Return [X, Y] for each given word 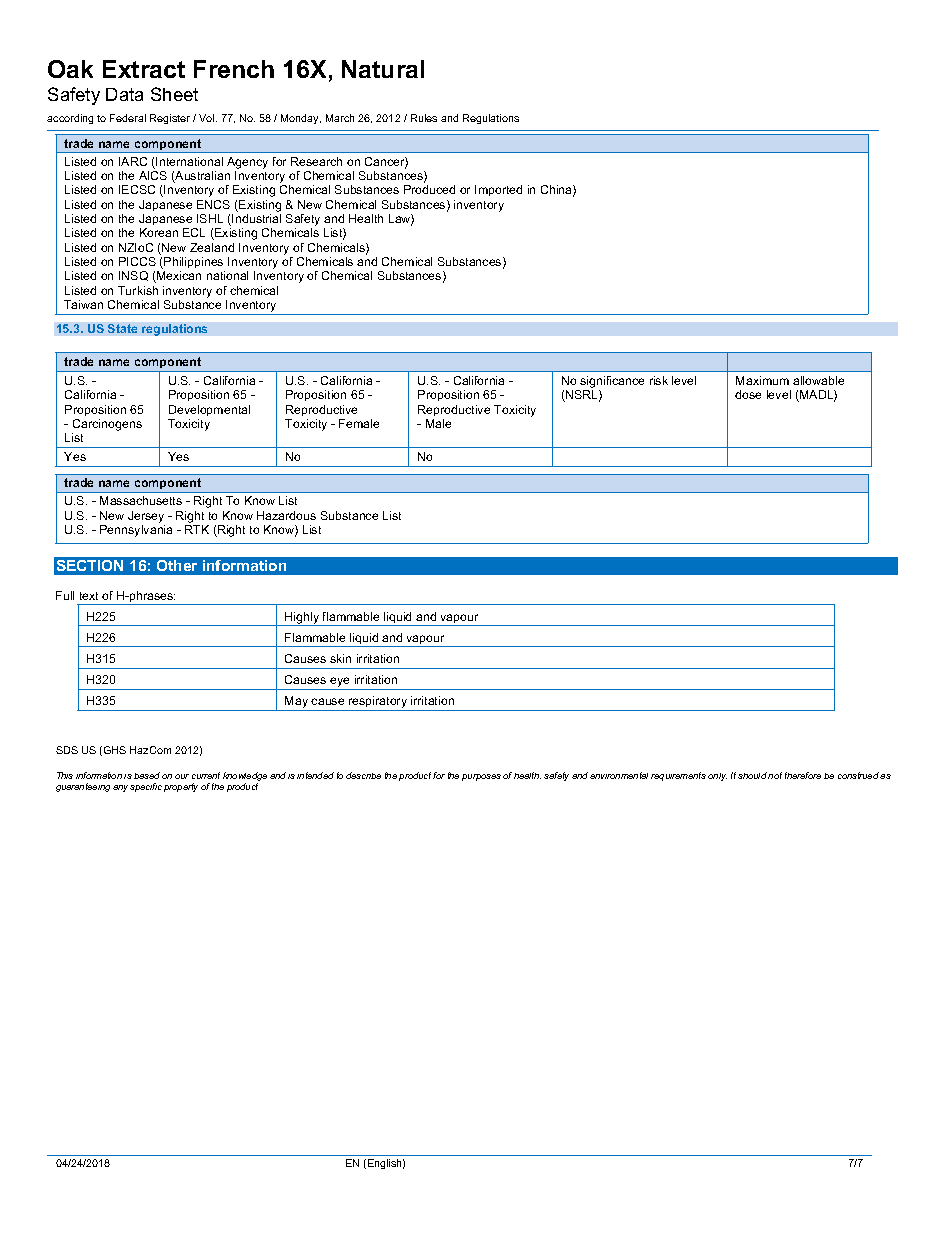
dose [748, 394]
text [89, 596]
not [775, 775]
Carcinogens [107, 425]
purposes [481, 777]
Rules [424, 118]
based [147, 775]
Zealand [212, 247]
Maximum [762, 380]
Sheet [174, 94]
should [752, 775]
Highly [302, 619]
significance [612, 382]
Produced [429, 189]
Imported [498, 190]
